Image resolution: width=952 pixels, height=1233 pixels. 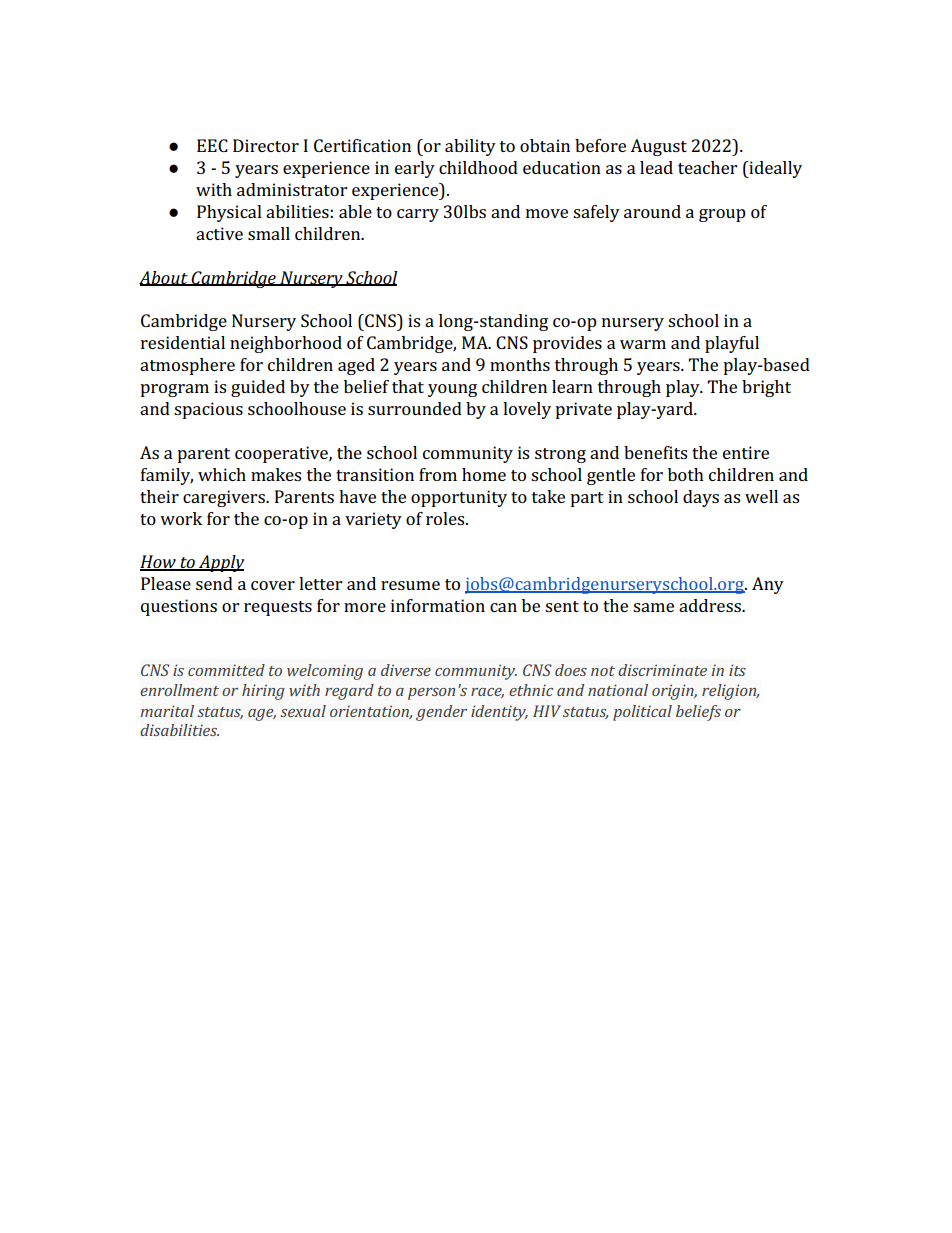 What do you see at coordinates (701, 498) in the screenshot?
I see `days` at bounding box center [701, 498].
